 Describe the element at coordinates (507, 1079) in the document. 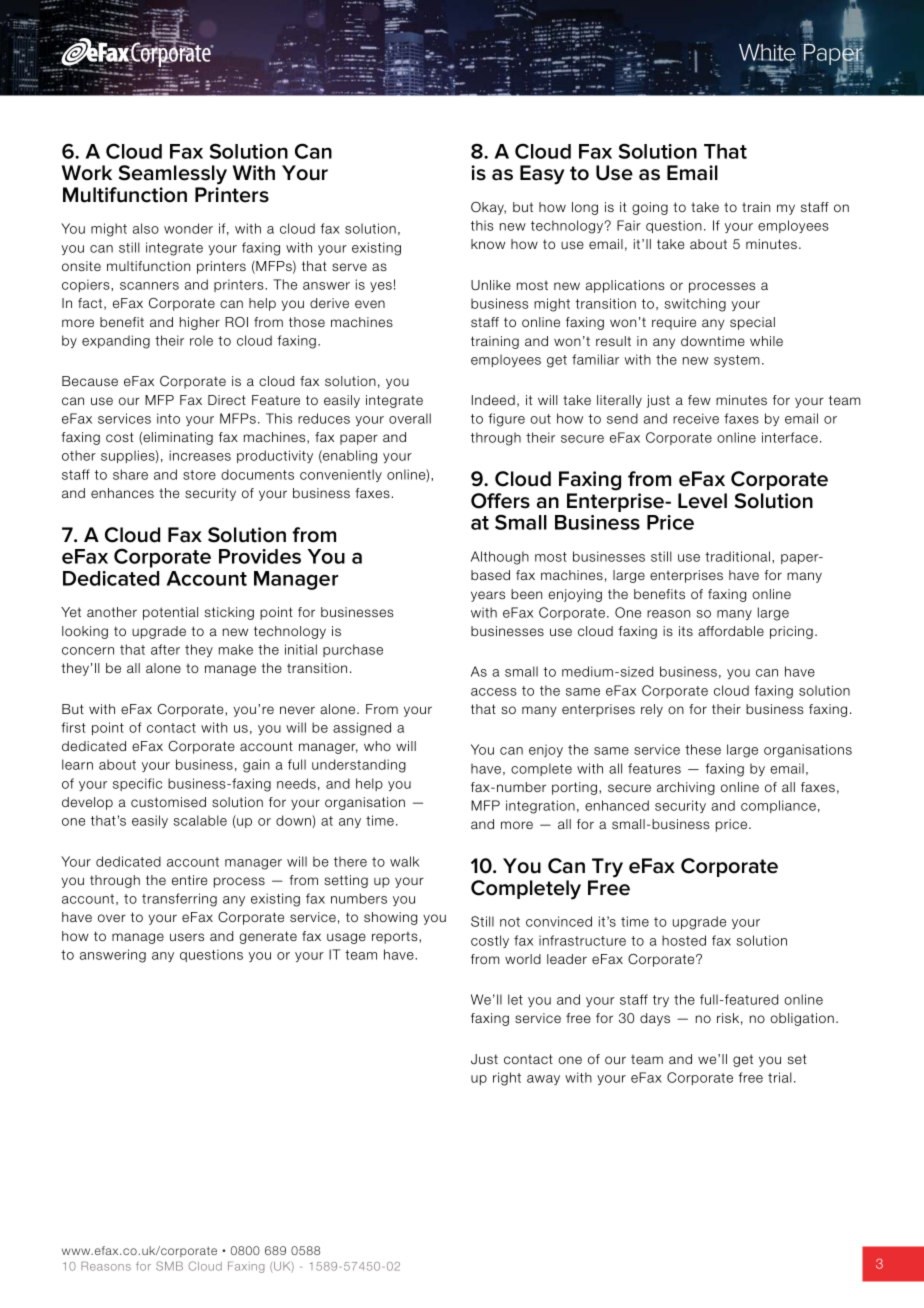

I see `right` at that location.
